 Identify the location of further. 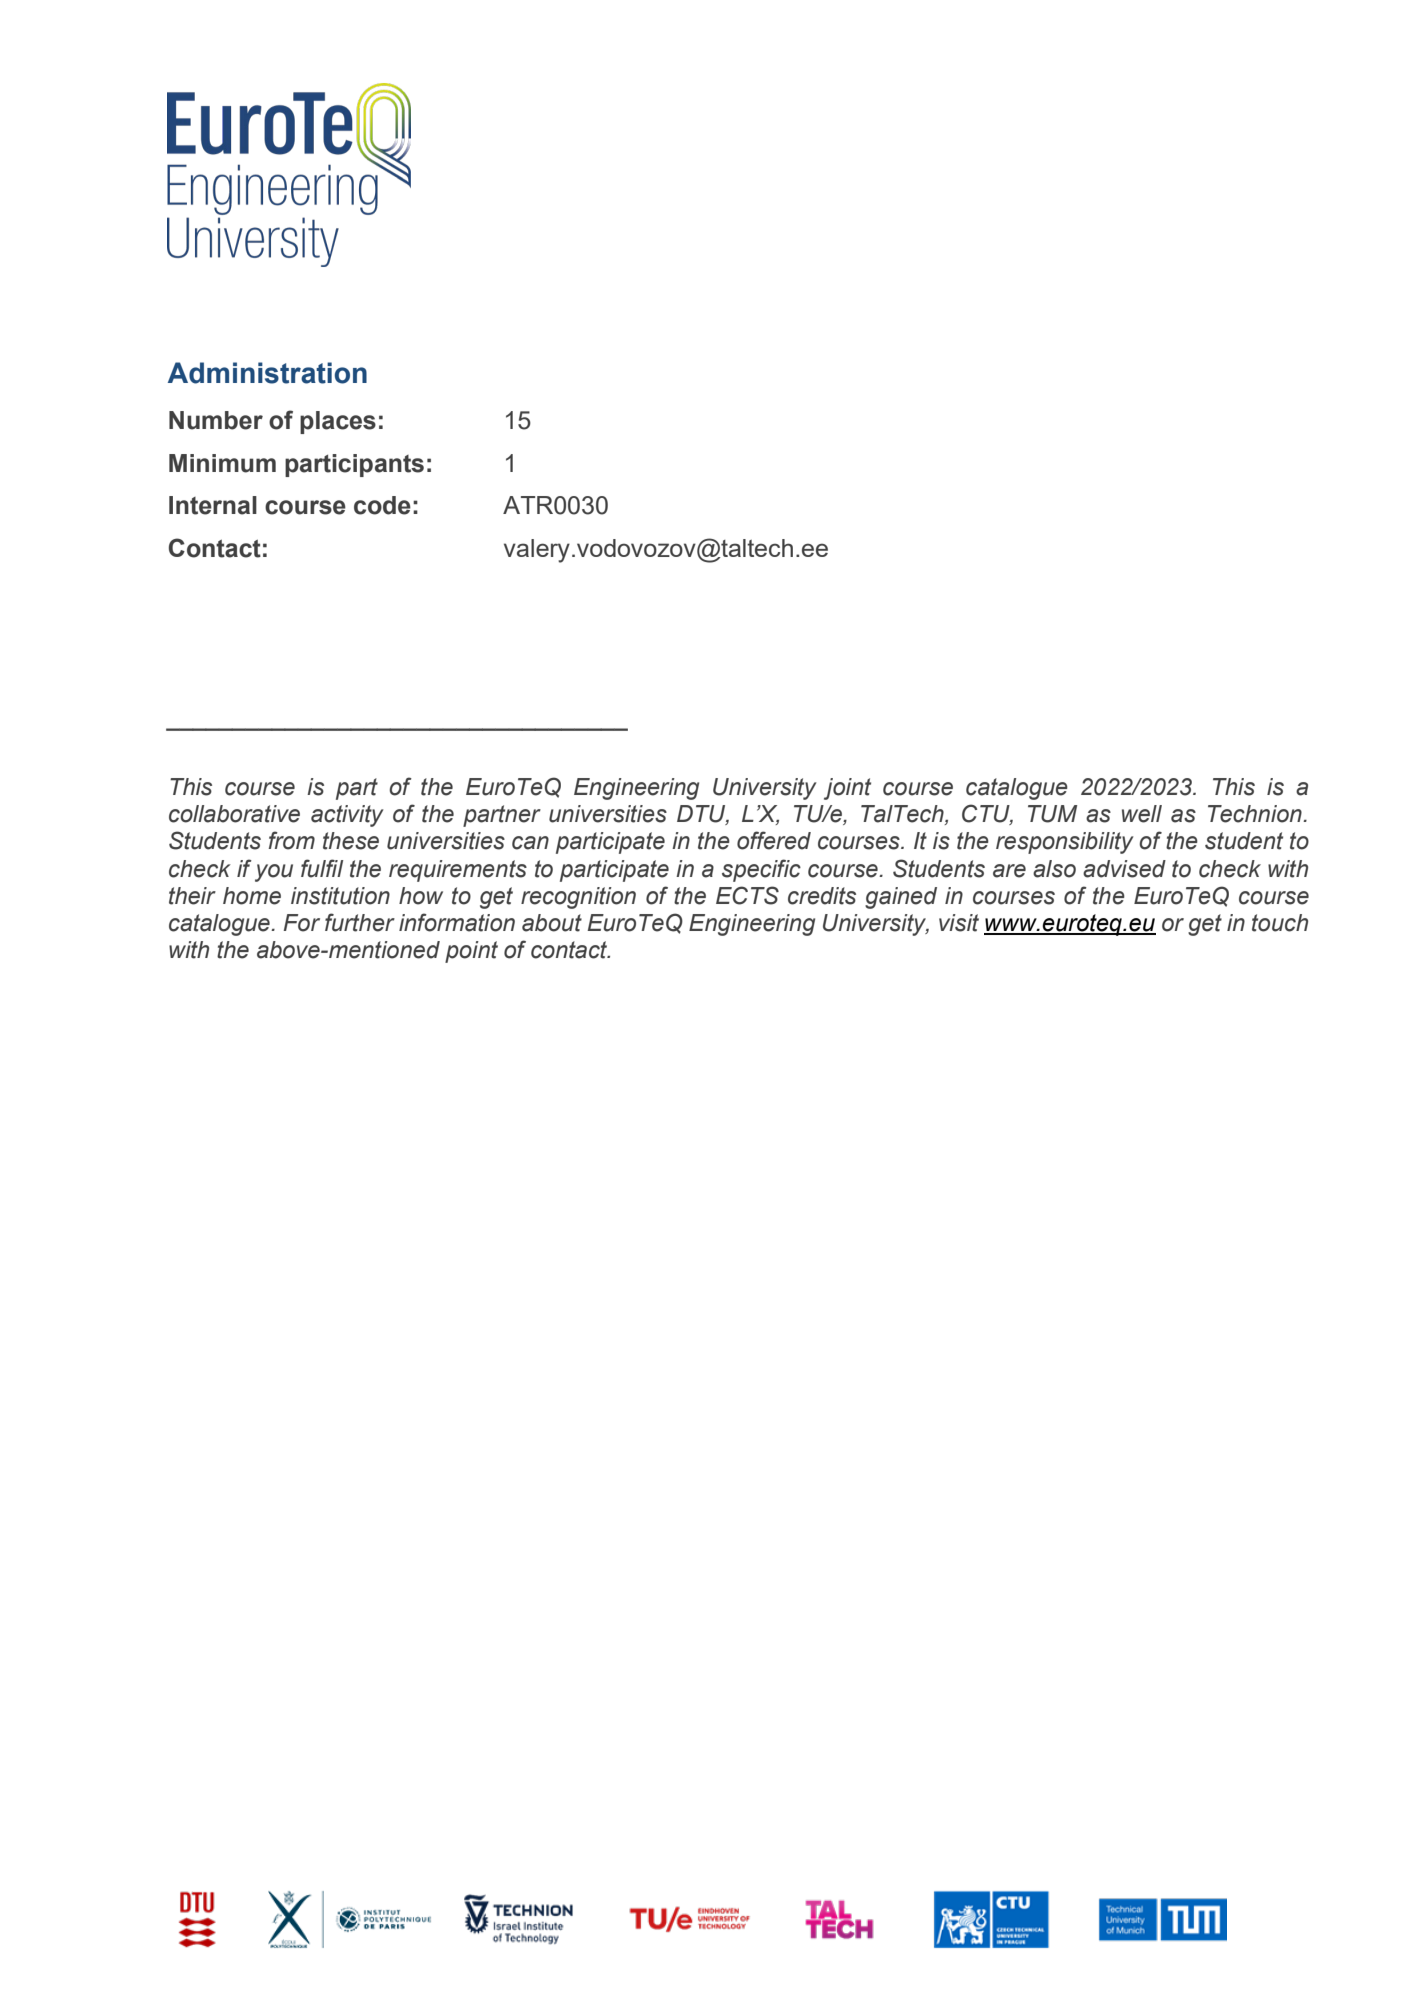
(360, 922).
